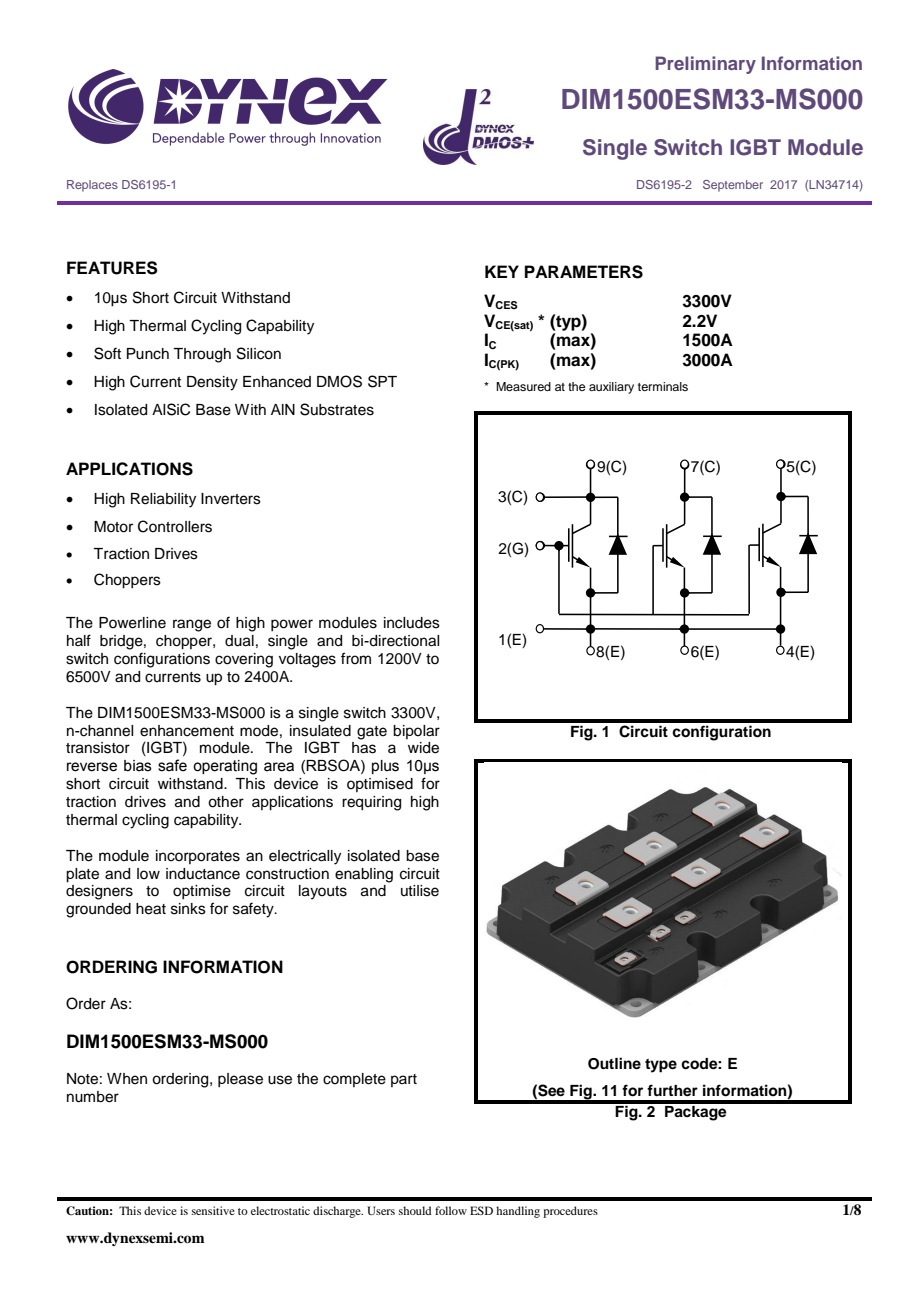 The height and width of the screenshot is (1308, 924). Describe the element at coordinates (198, 857) in the screenshot. I see `incorporates` at that location.
